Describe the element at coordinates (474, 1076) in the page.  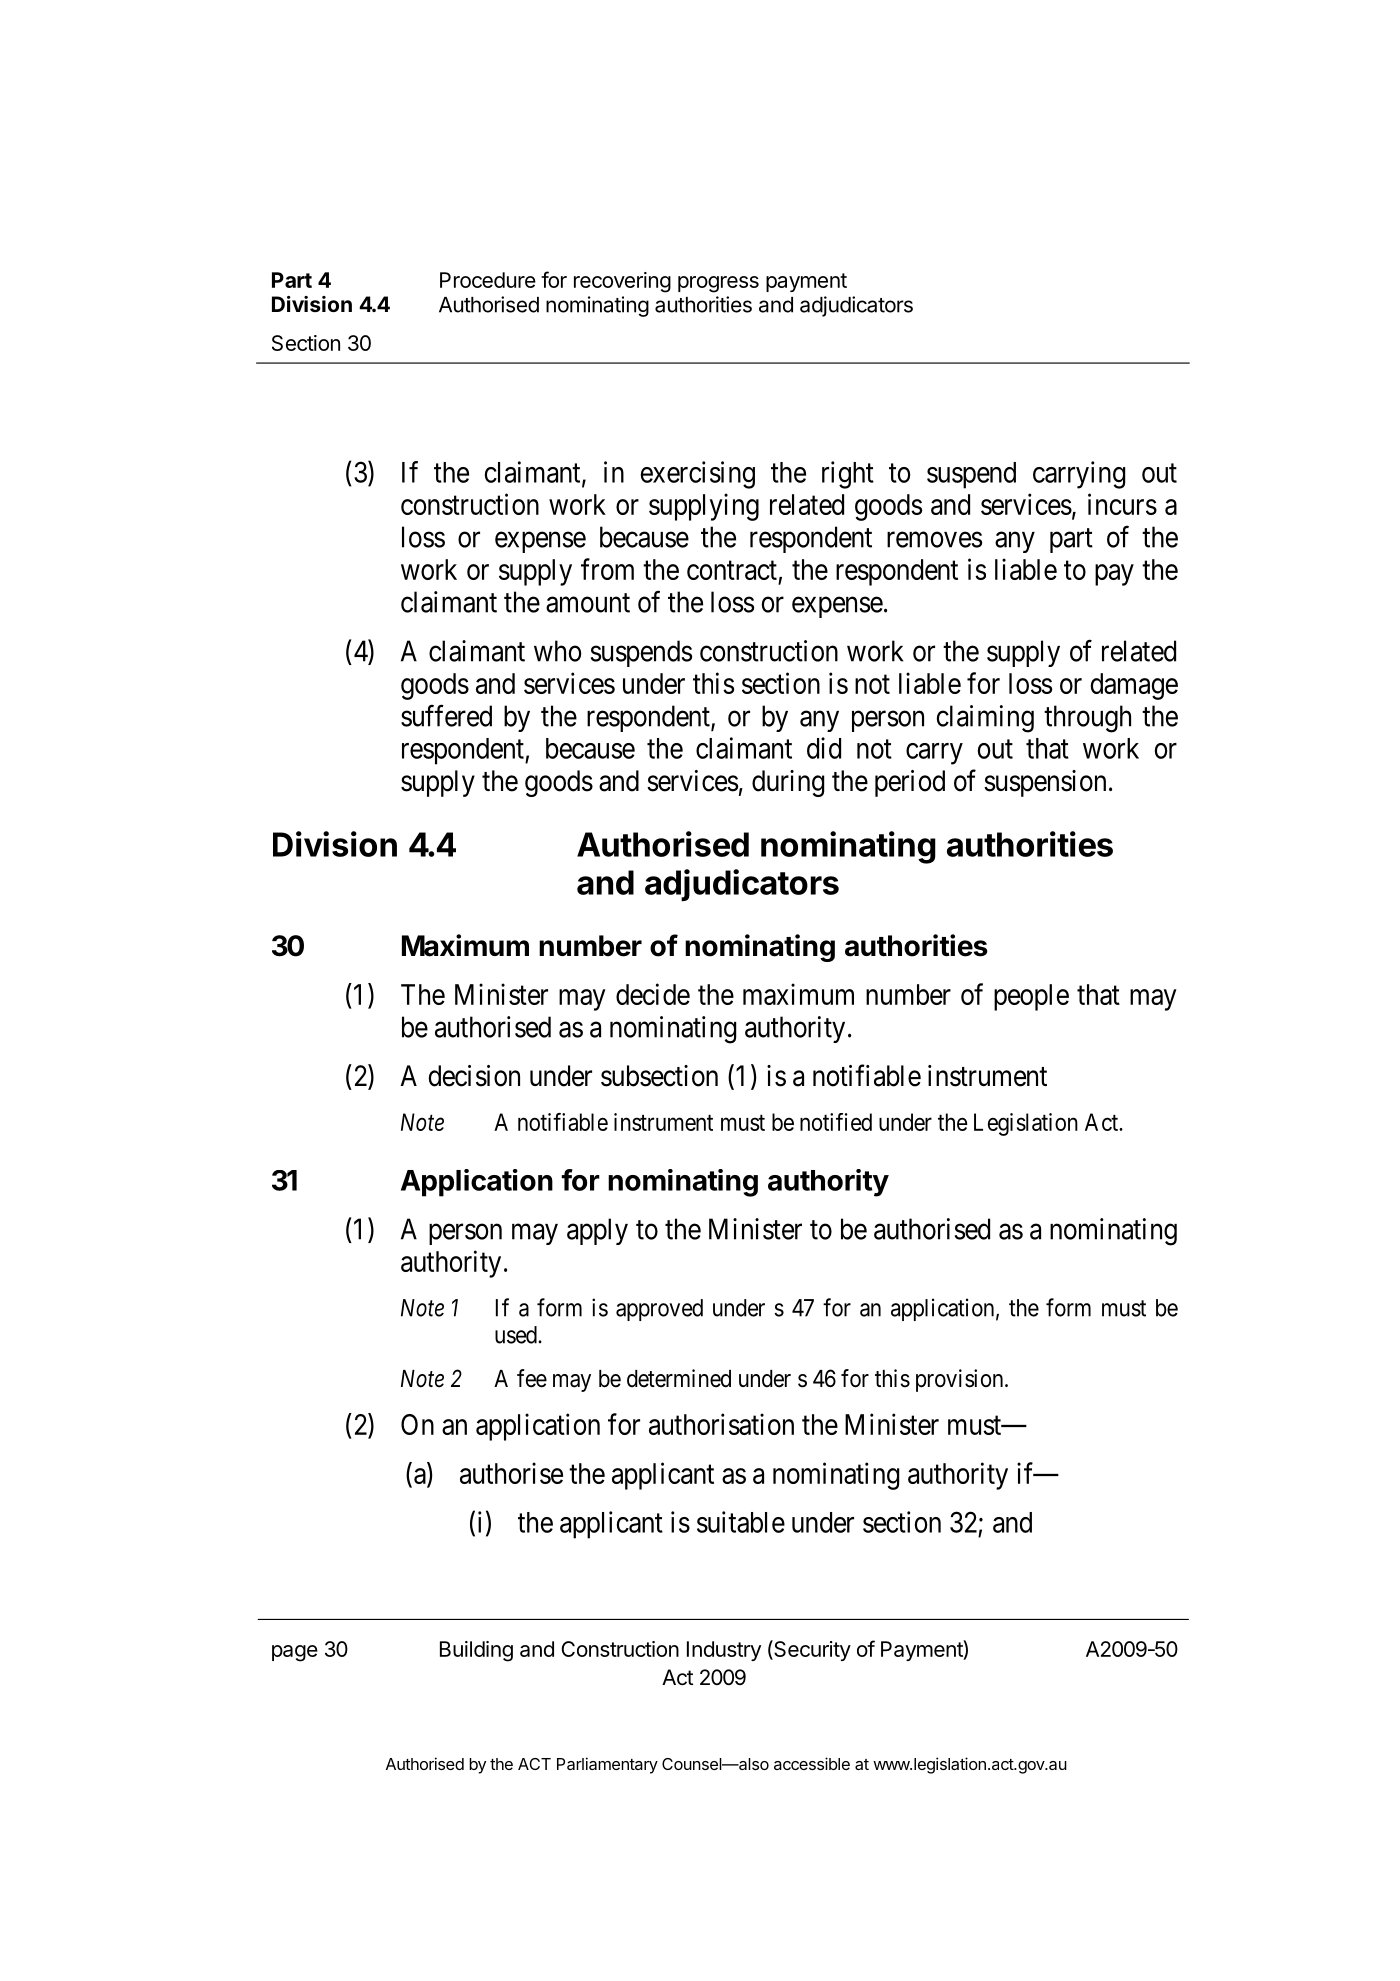
I see `decision` at that location.
